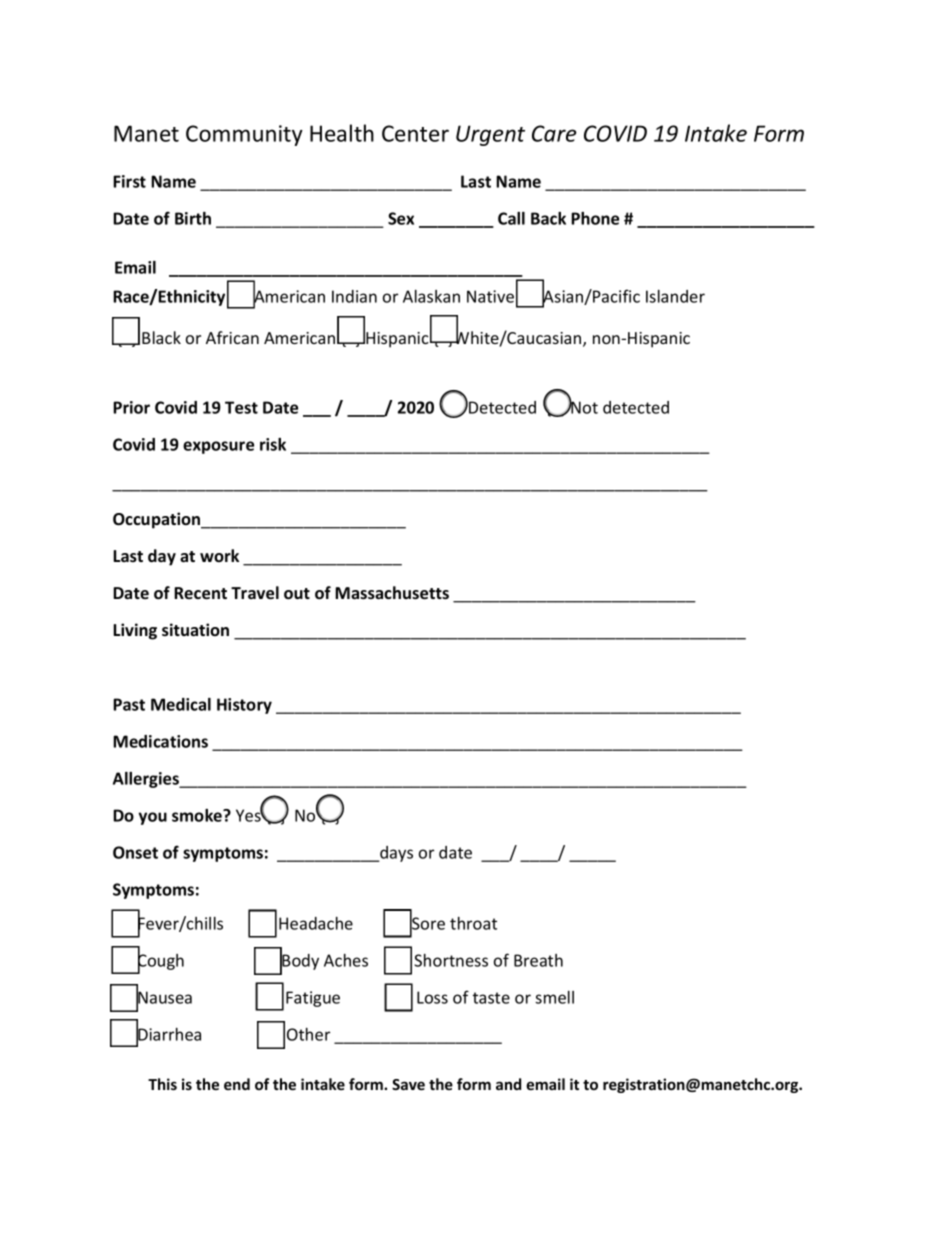 The width and height of the screenshot is (952, 1233). What do you see at coordinates (316, 923) in the screenshot?
I see `Headache` at bounding box center [316, 923].
